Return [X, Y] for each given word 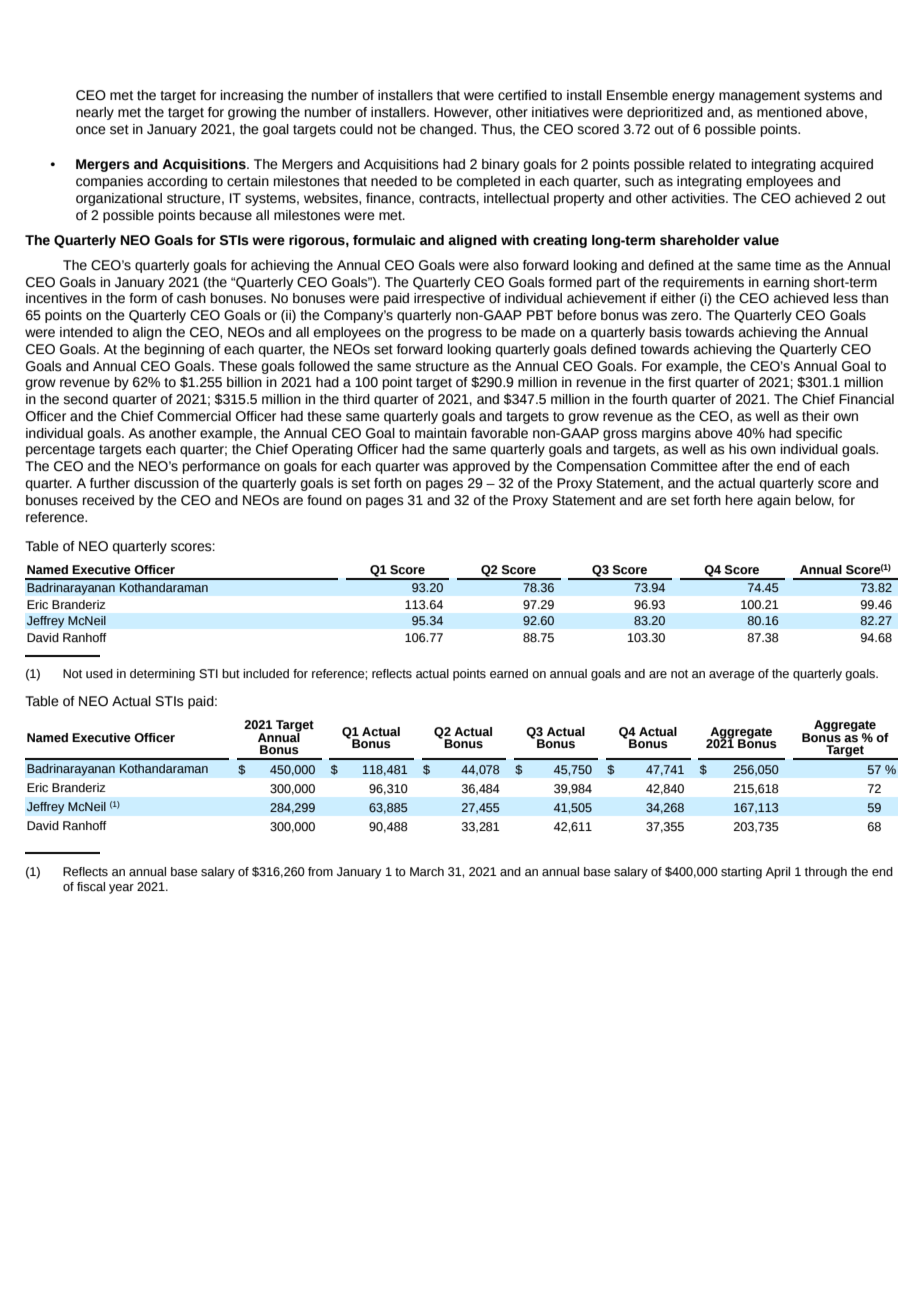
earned [509, 674]
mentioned [789, 112]
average [731, 676]
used [99, 674]
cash [191, 298]
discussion [166, 483]
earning [786, 283]
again [774, 501]
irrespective [449, 299]
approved [481, 467]
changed [447, 130]
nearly [95, 113]
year [121, 889]
